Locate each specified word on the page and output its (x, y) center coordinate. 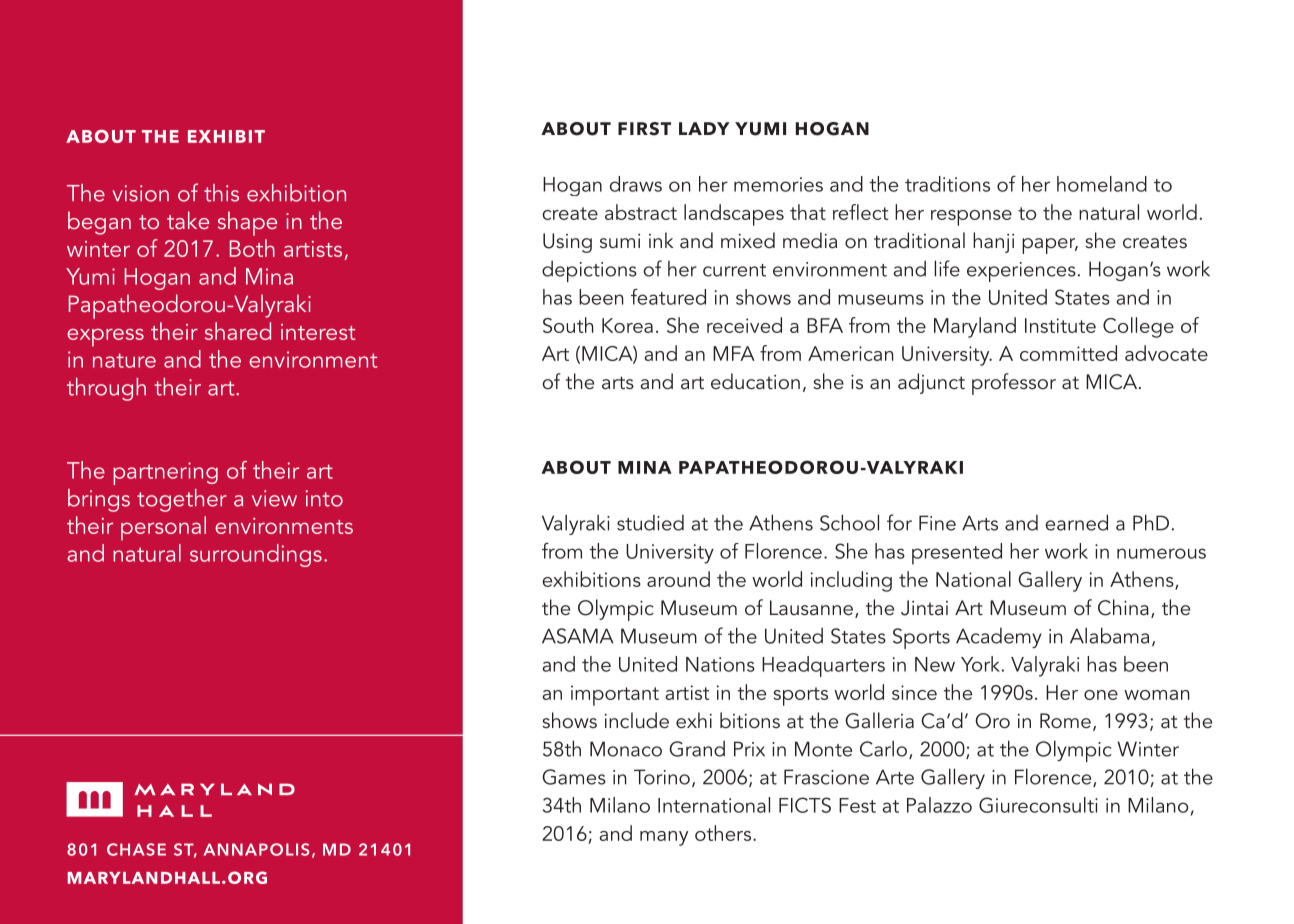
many (664, 838)
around (678, 579)
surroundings (256, 555)
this (221, 193)
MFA (734, 353)
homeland (1102, 184)
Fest (857, 805)
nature (124, 360)
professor (1014, 384)
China (1123, 607)
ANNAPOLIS (256, 849)
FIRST (644, 129)
